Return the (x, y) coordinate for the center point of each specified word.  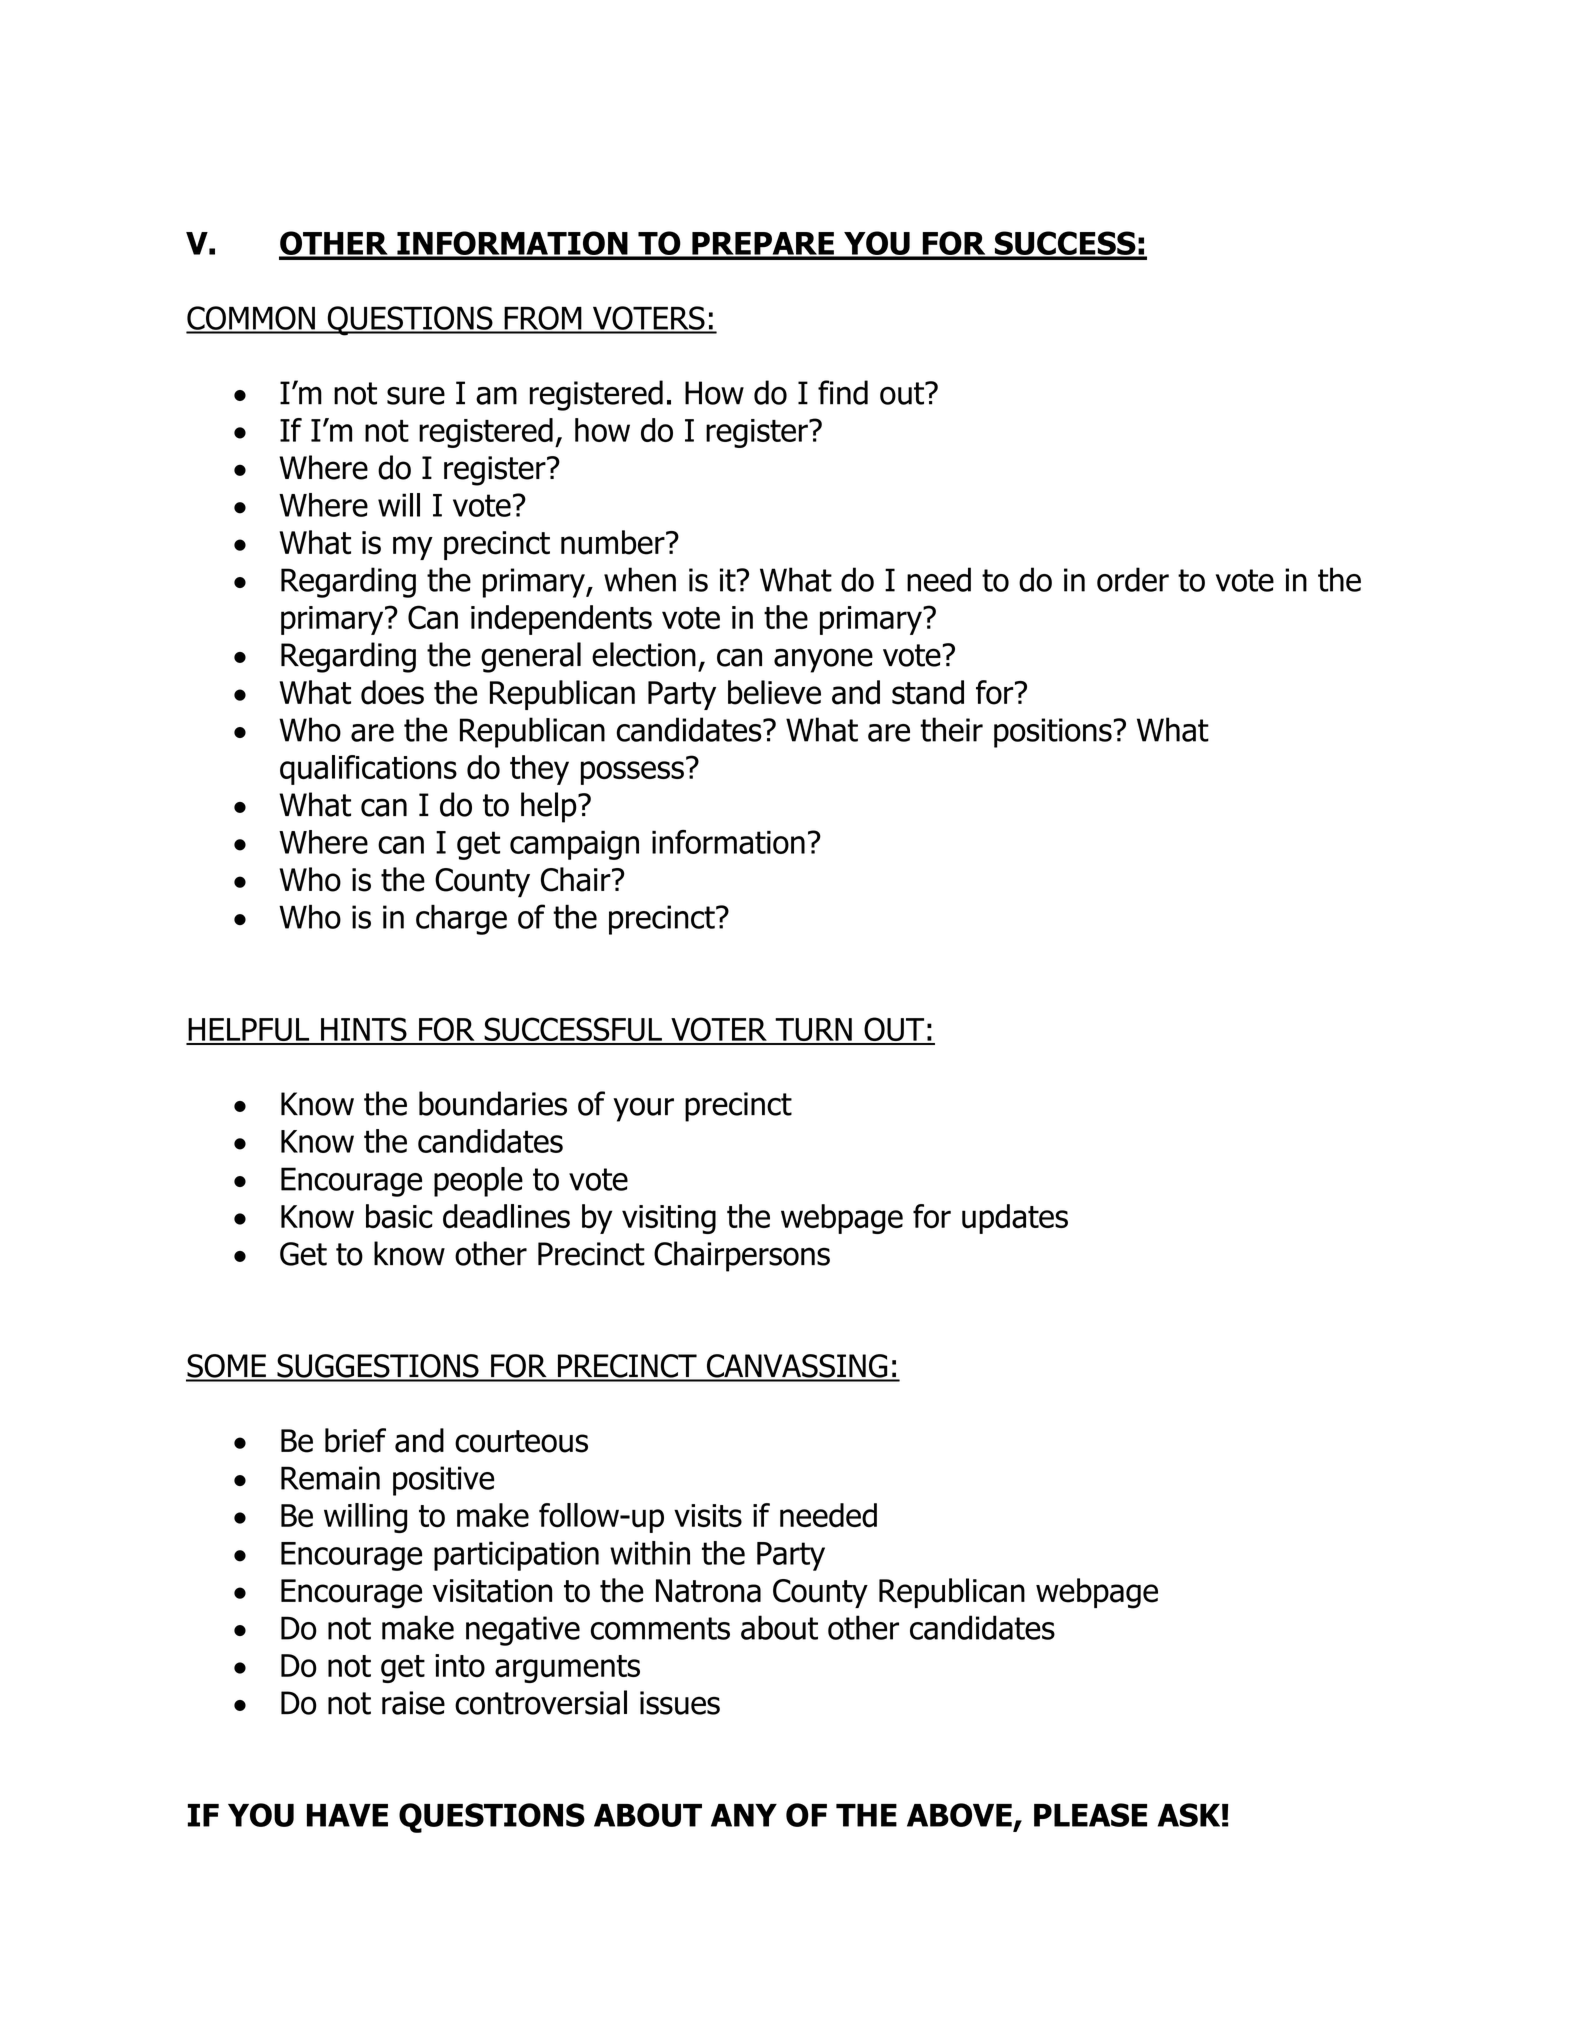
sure (416, 395)
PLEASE (1090, 1815)
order (1133, 579)
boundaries (493, 1103)
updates (1015, 1219)
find (843, 392)
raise (413, 1703)
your (643, 1109)
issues (680, 1703)
